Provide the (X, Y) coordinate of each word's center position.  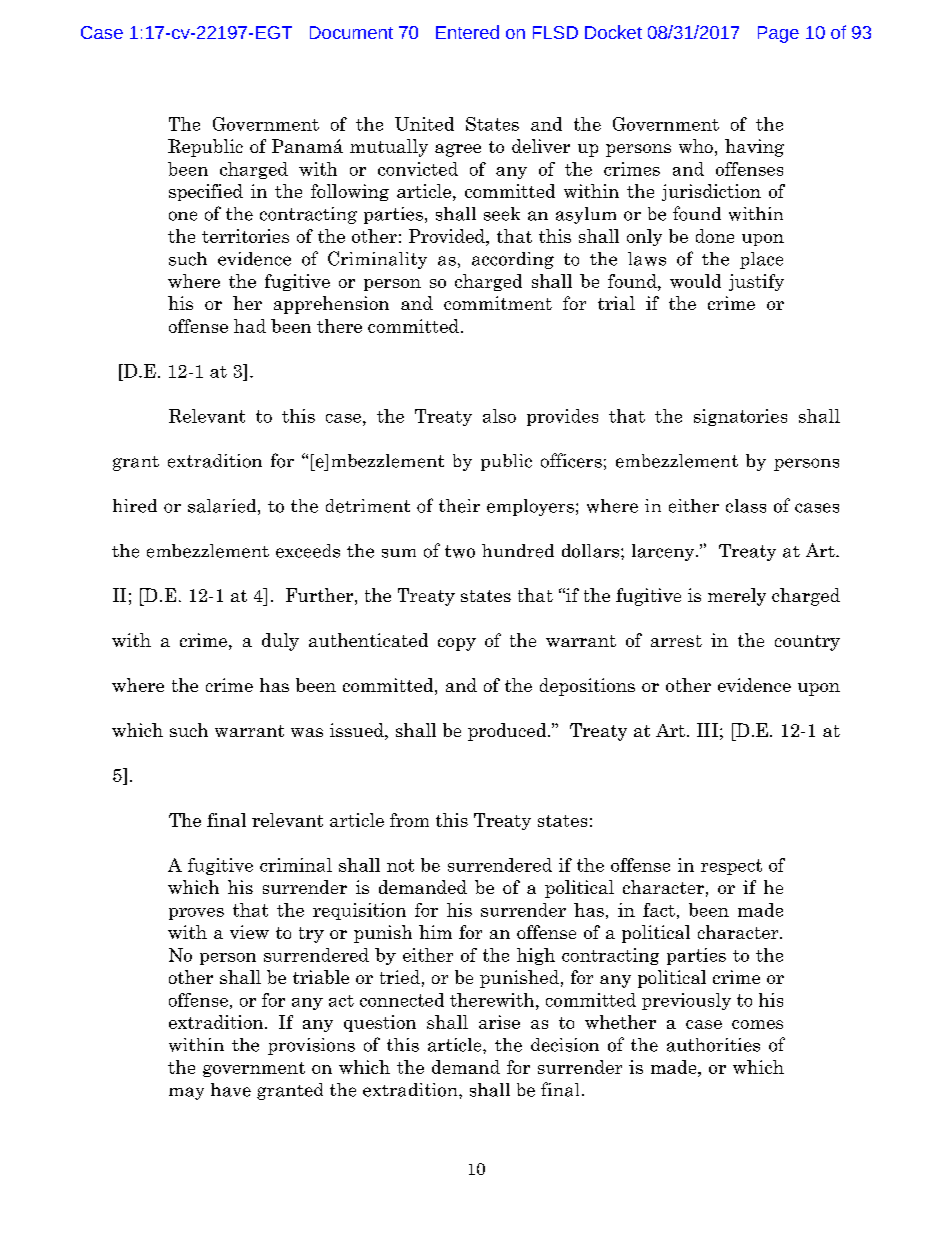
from (409, 820)
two (460, 551)
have (231, 1090)
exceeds (308, 551)
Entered (467, 32)
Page (778, 34)
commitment (498, 303)
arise (499, 1022)
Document (351, 32)
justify (756, 282)
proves (196, 914)
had (250, 326)
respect (731, 867)
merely (737, 597)
